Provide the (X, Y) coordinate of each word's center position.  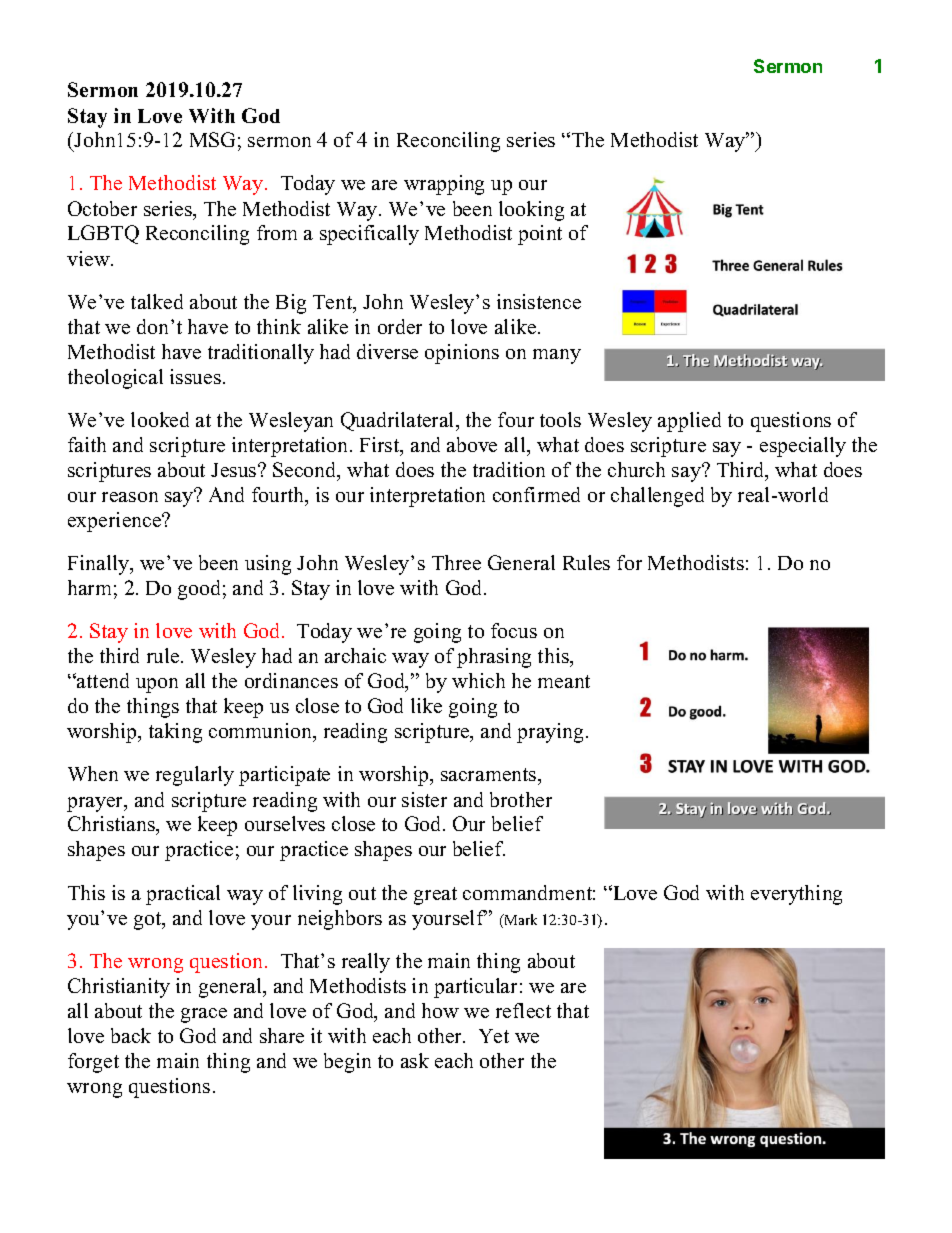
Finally (100, 565)
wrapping (444, 185)
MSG (212, 139)
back (131, 1035)
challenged (657, 497)
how (440, 1010)
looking (531, 211)
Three (456, 562)
